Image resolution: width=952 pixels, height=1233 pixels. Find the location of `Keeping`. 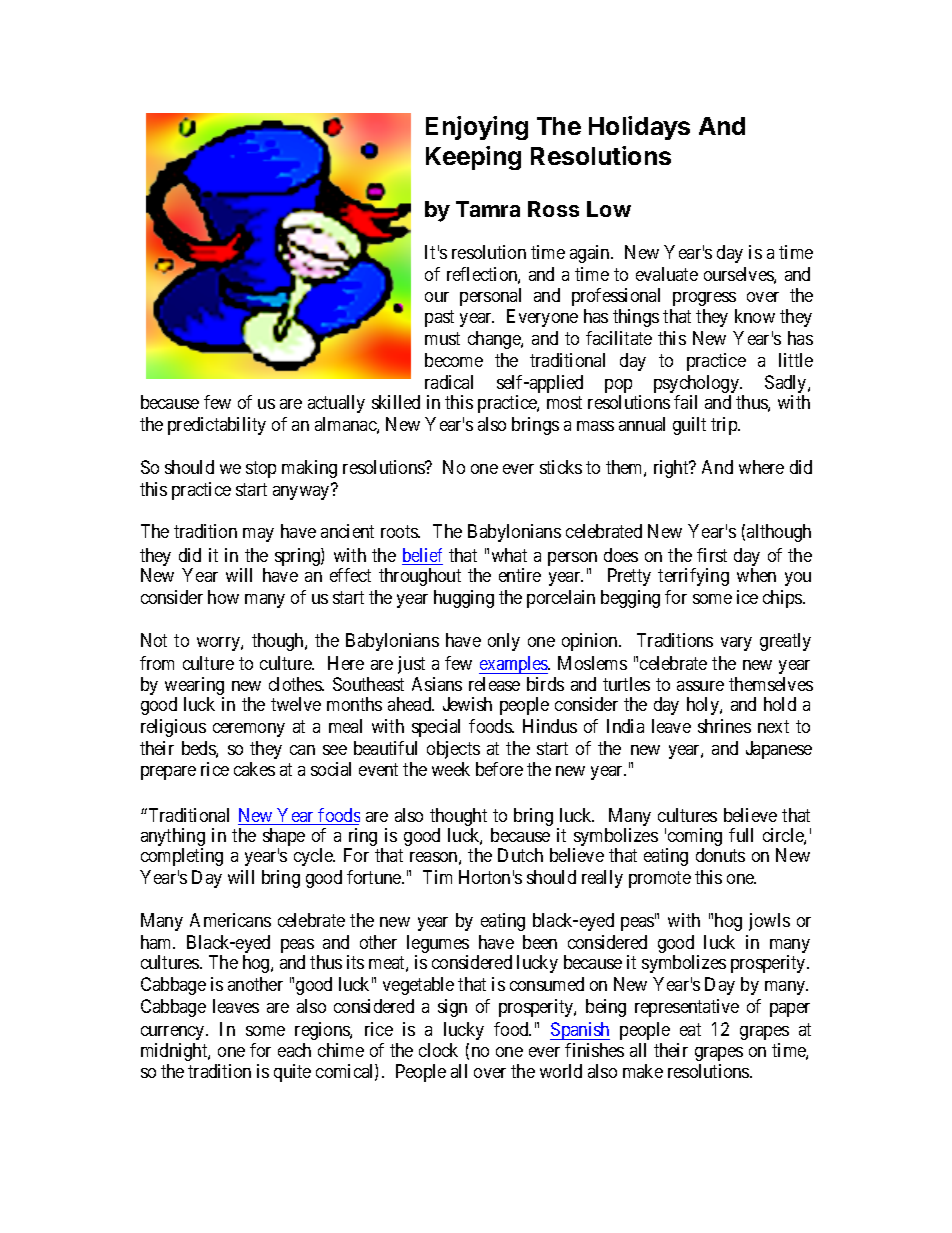

Keeping is located at coordinates (473, 158).
